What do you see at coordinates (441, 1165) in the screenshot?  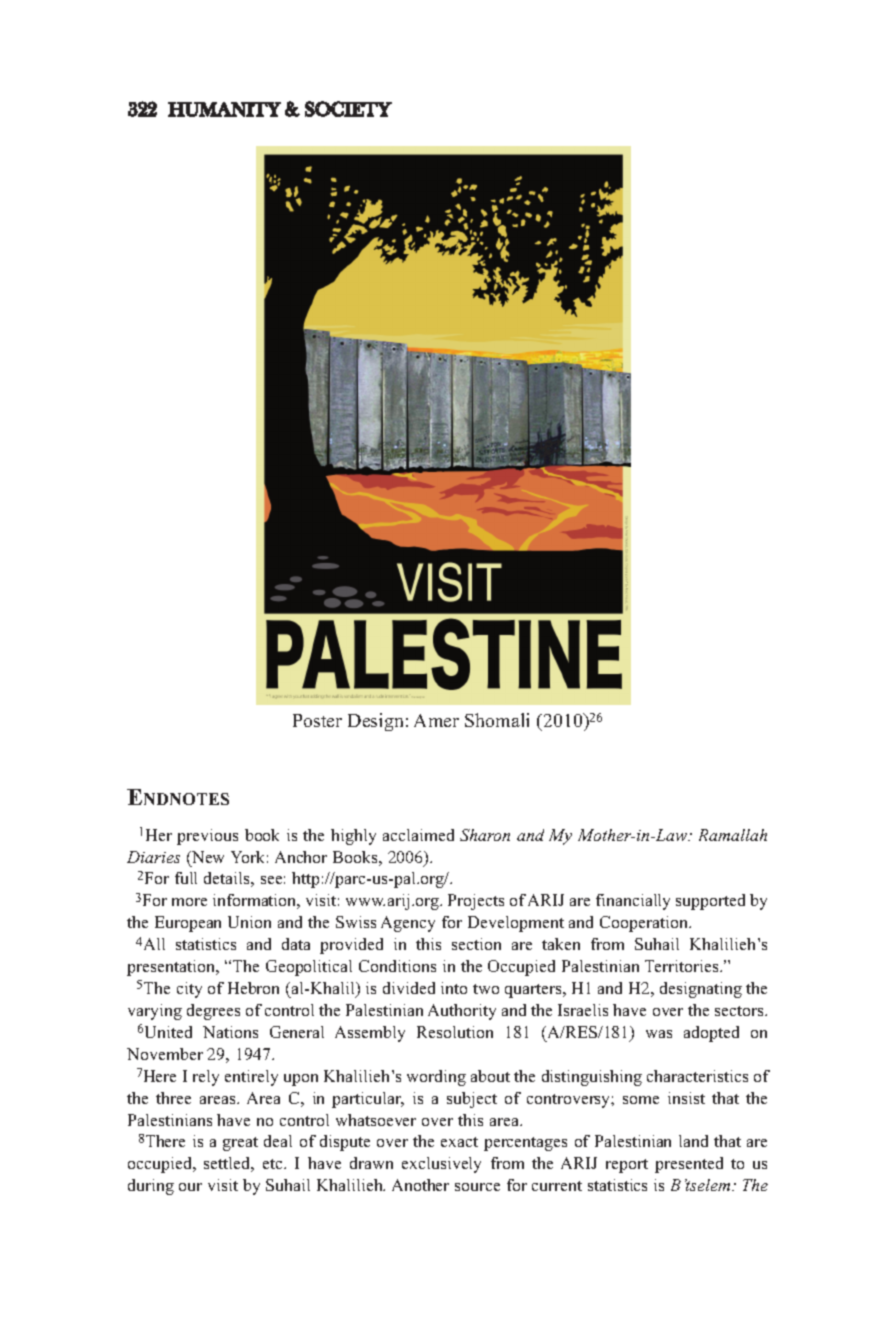 I see `exclusively` at bounding box center [441, 1165].
